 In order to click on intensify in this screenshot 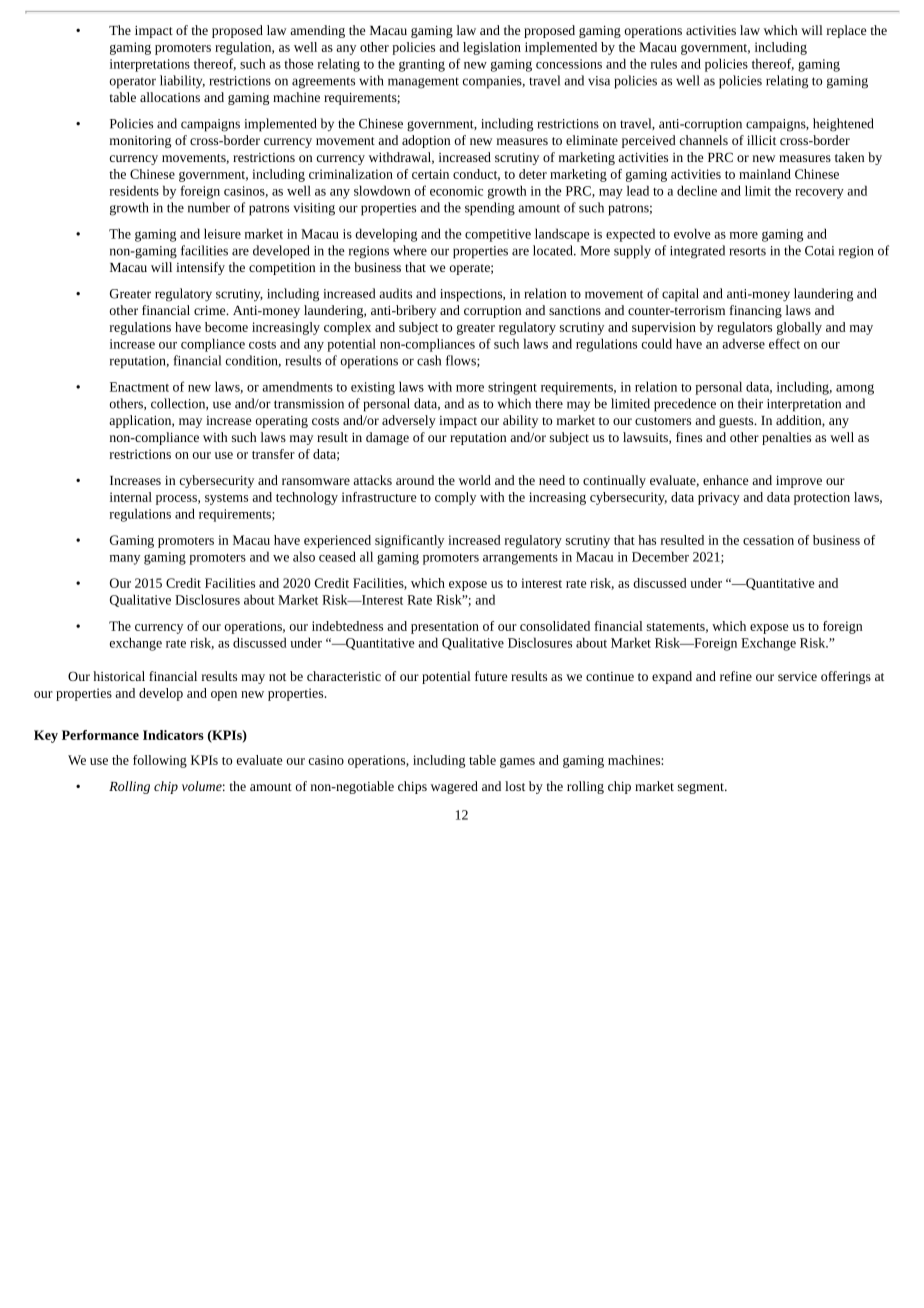, I will do `click(200, 268)`.
